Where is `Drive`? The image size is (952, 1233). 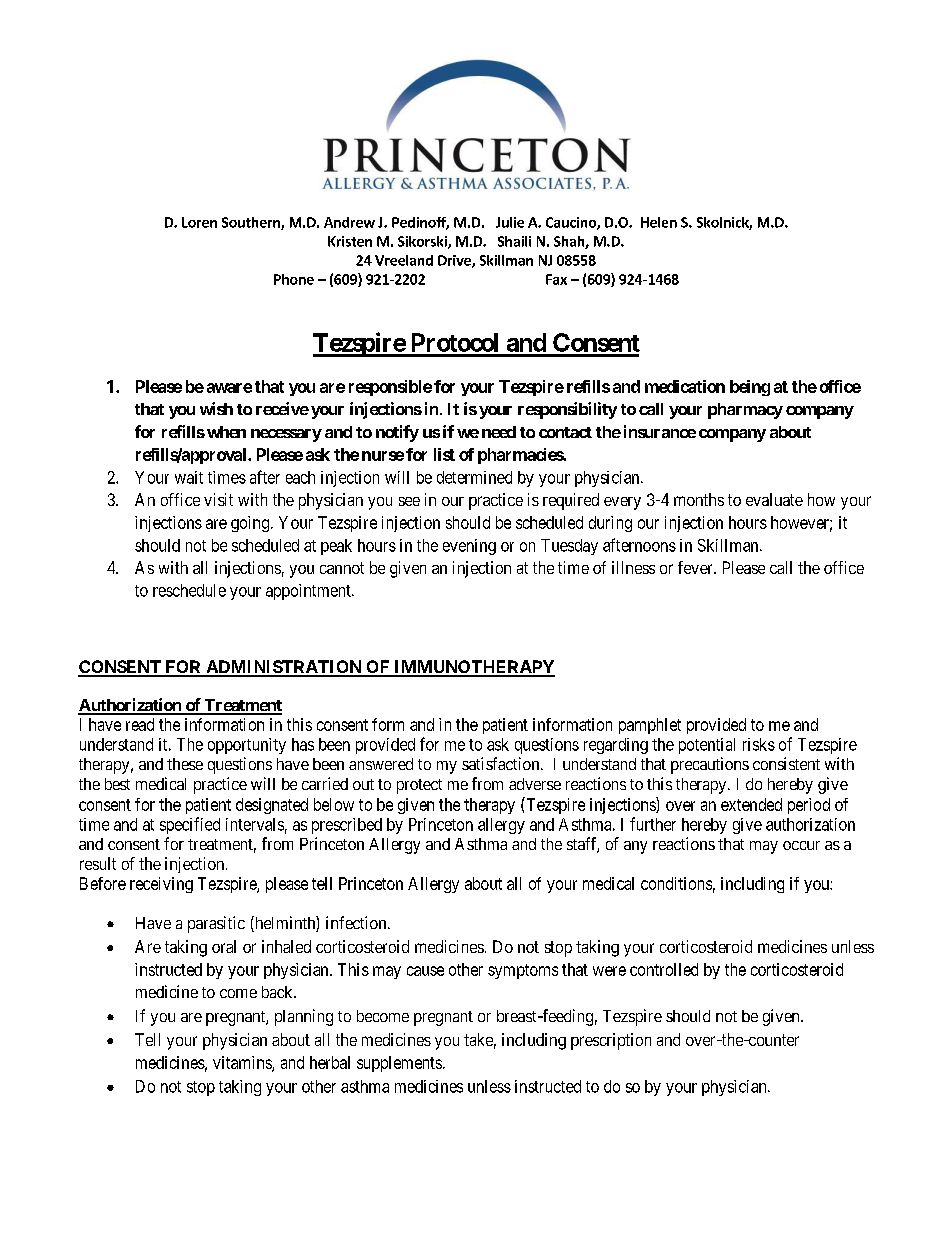 Drive is located at coordinates (455, 261).
